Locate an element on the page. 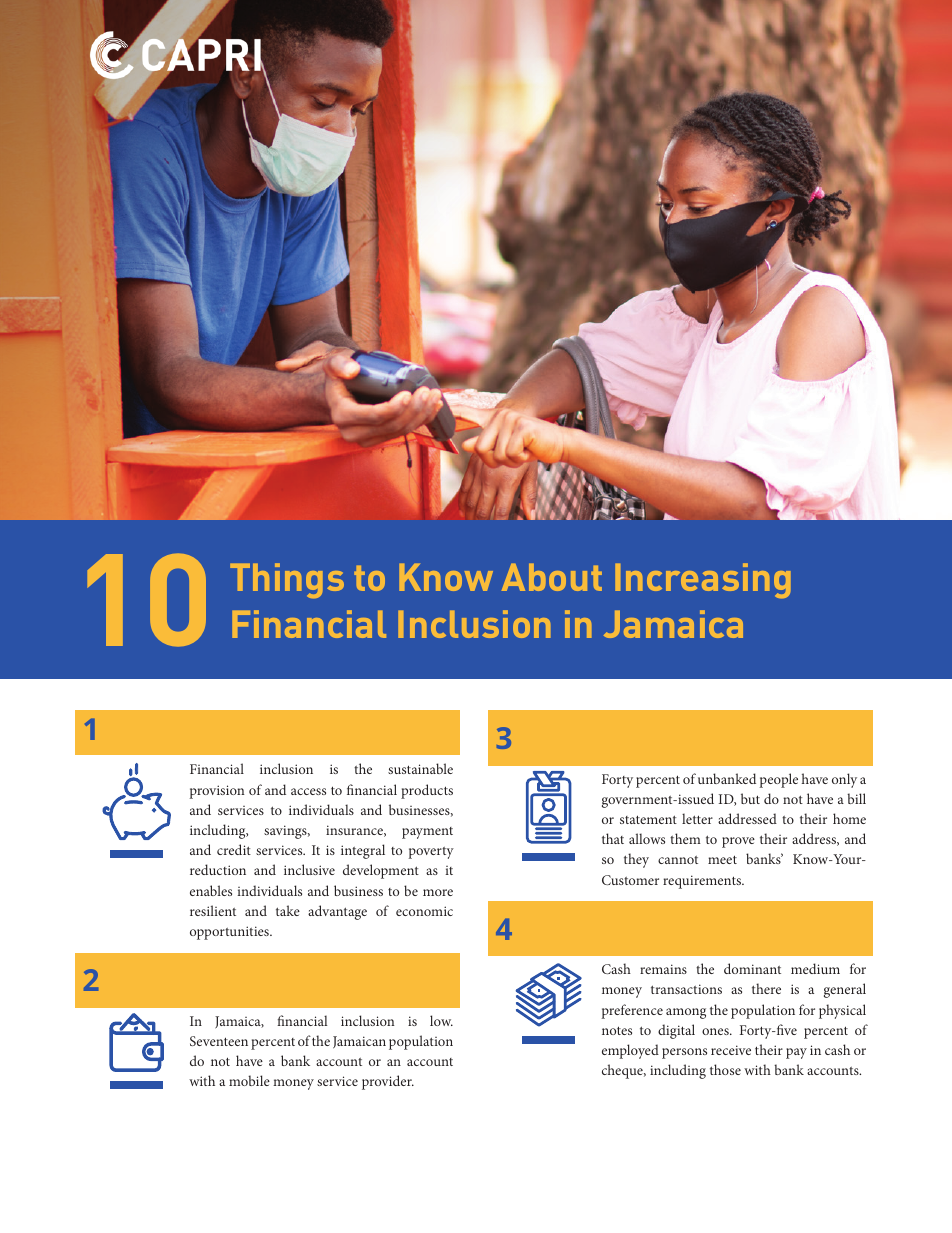  employed is located at coordinates (630, 1051).
